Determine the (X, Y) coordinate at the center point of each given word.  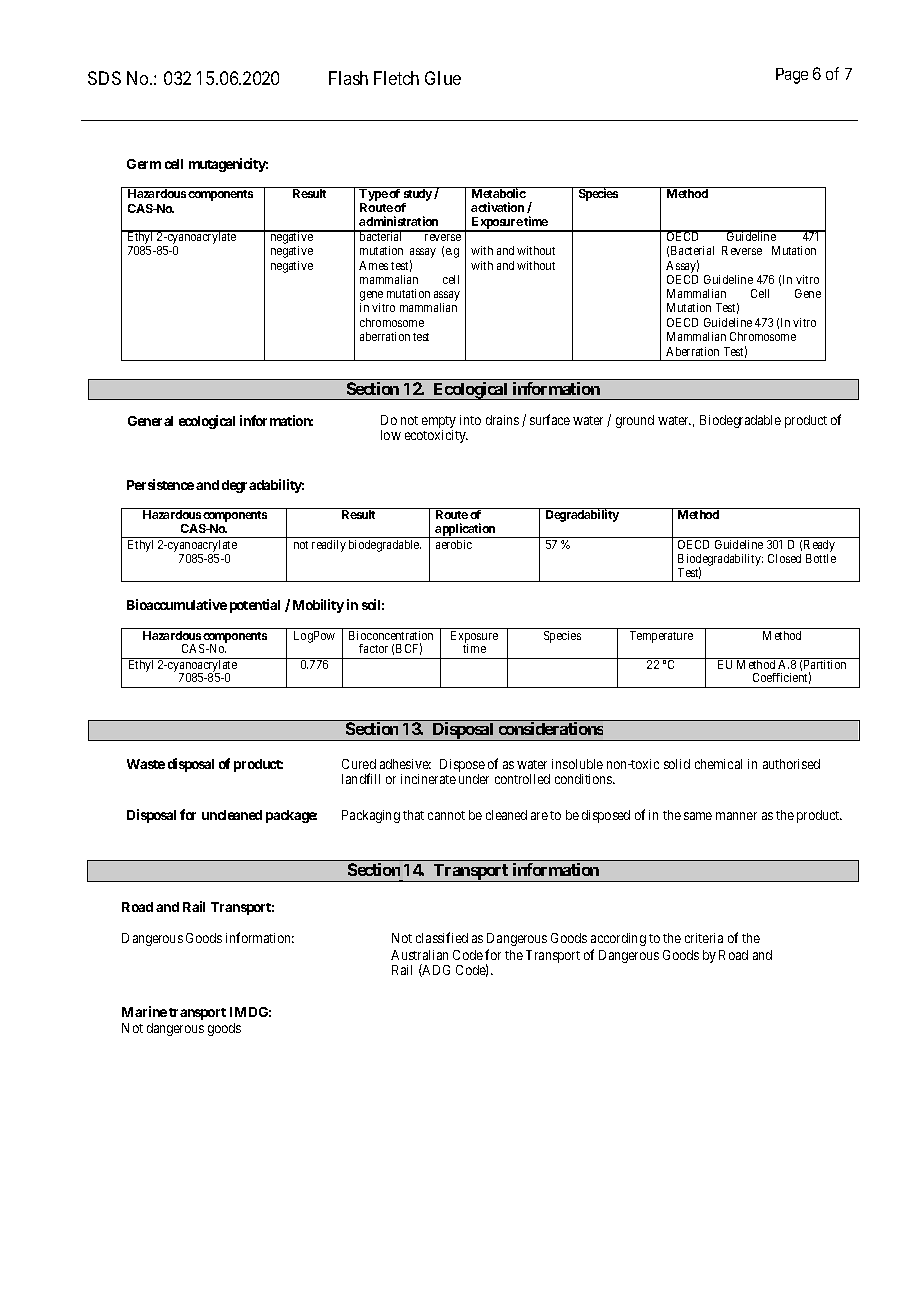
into (470, 420)
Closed (784, 558)
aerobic (454, 544)
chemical (718, 764)
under (474, 779)
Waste (146, 764)
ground (635, 421)
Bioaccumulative (177, 604)
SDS (104, 78)
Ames (373, 265)
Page (792, 76)
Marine (144, 1011)
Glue (443, 78)
